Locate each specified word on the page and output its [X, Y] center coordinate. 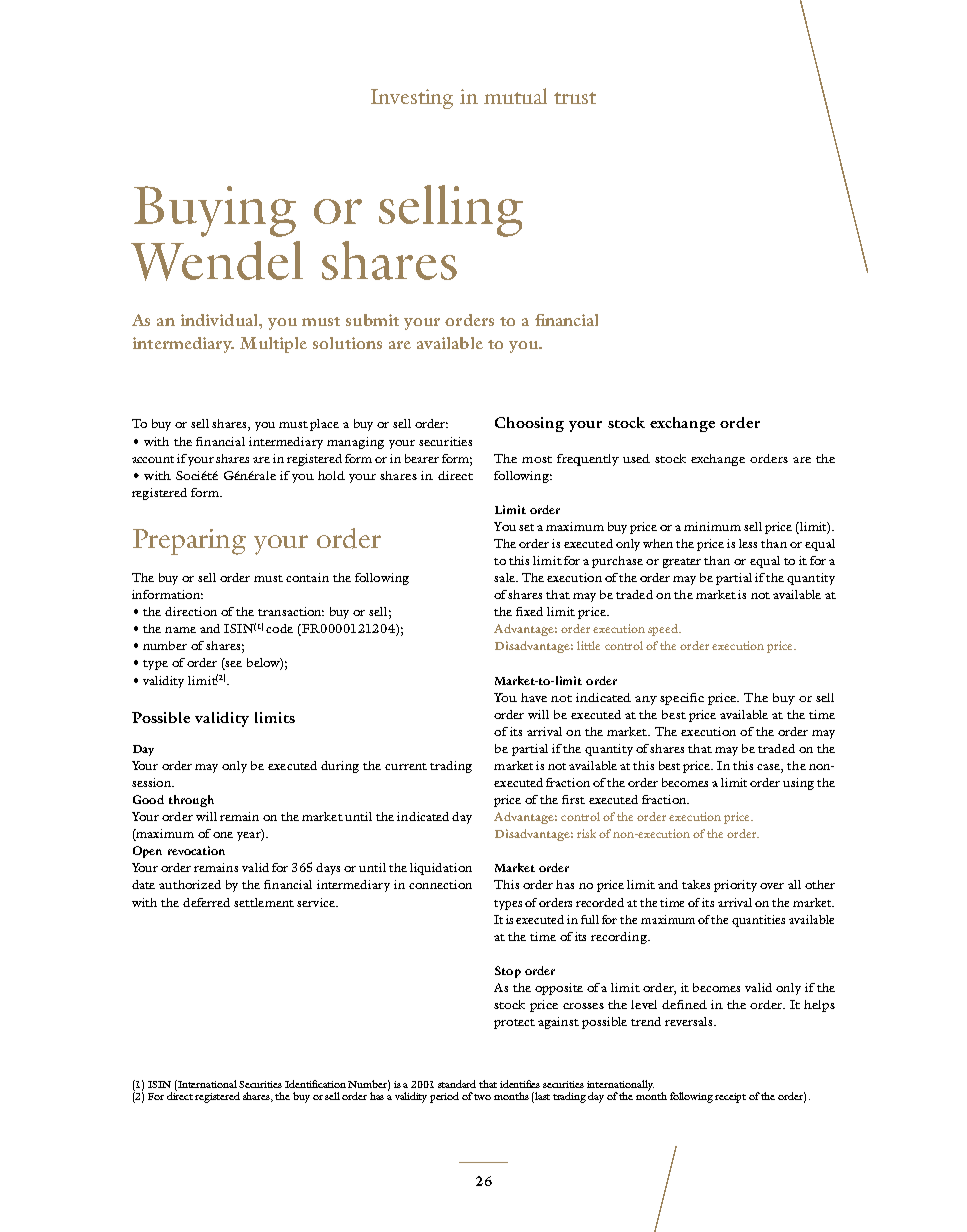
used [636, 458]
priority [735, 886]
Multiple [273, 345]
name [180, 630]
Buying [215, 211]
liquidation [441, 869]
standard [457, 1084]
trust [575, 98]
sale [505, 577]
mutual [515, 96]
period [444, 1097]
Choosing [529, 424]
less [748, 543]
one [223, 835]
